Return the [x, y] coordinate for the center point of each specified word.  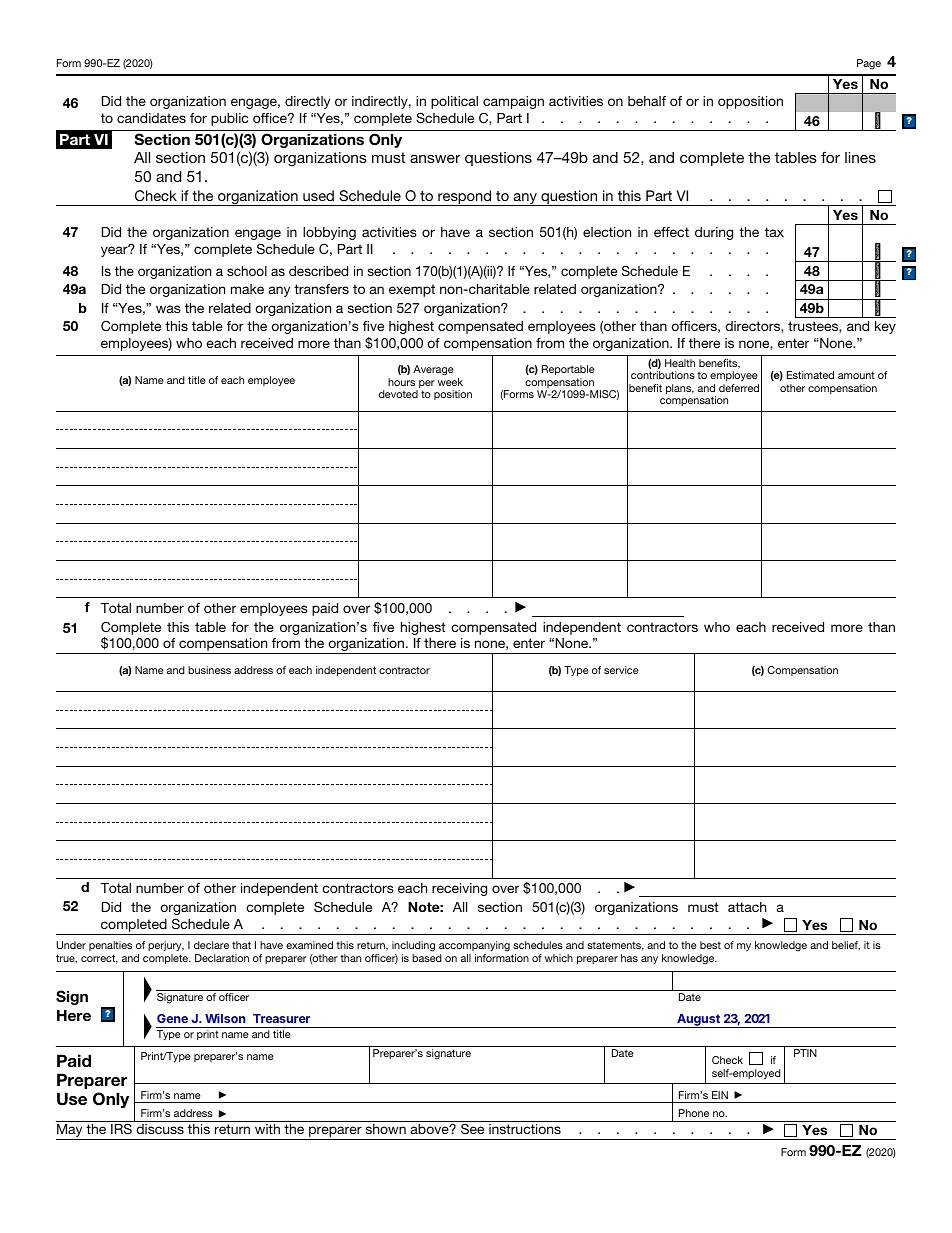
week [450, 382]
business [209, 670]
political [454, 102]
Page [869, 64]
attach [747, 907]
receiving [459, 889]
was [168, 309]
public [229, 119]
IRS [121, 1128]
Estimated [810, 375]
